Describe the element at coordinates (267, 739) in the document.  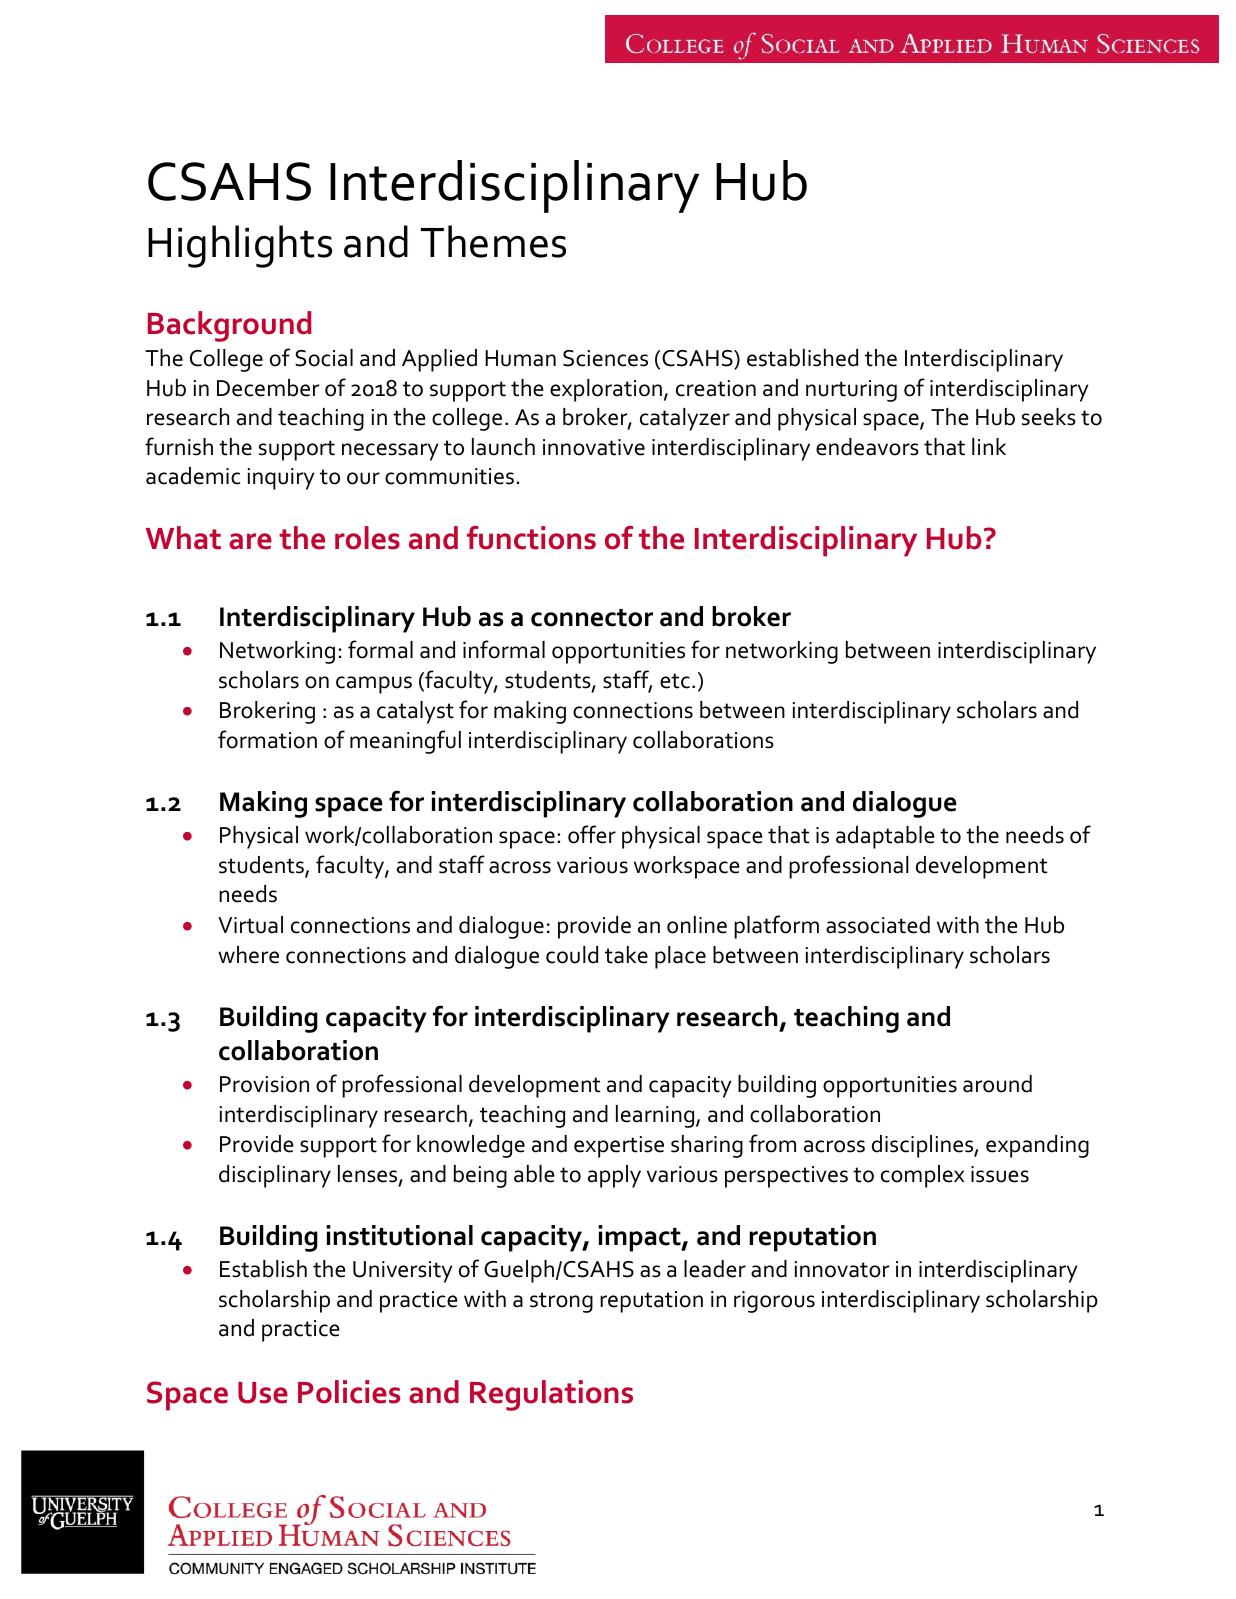
I see `formation` at that location.
